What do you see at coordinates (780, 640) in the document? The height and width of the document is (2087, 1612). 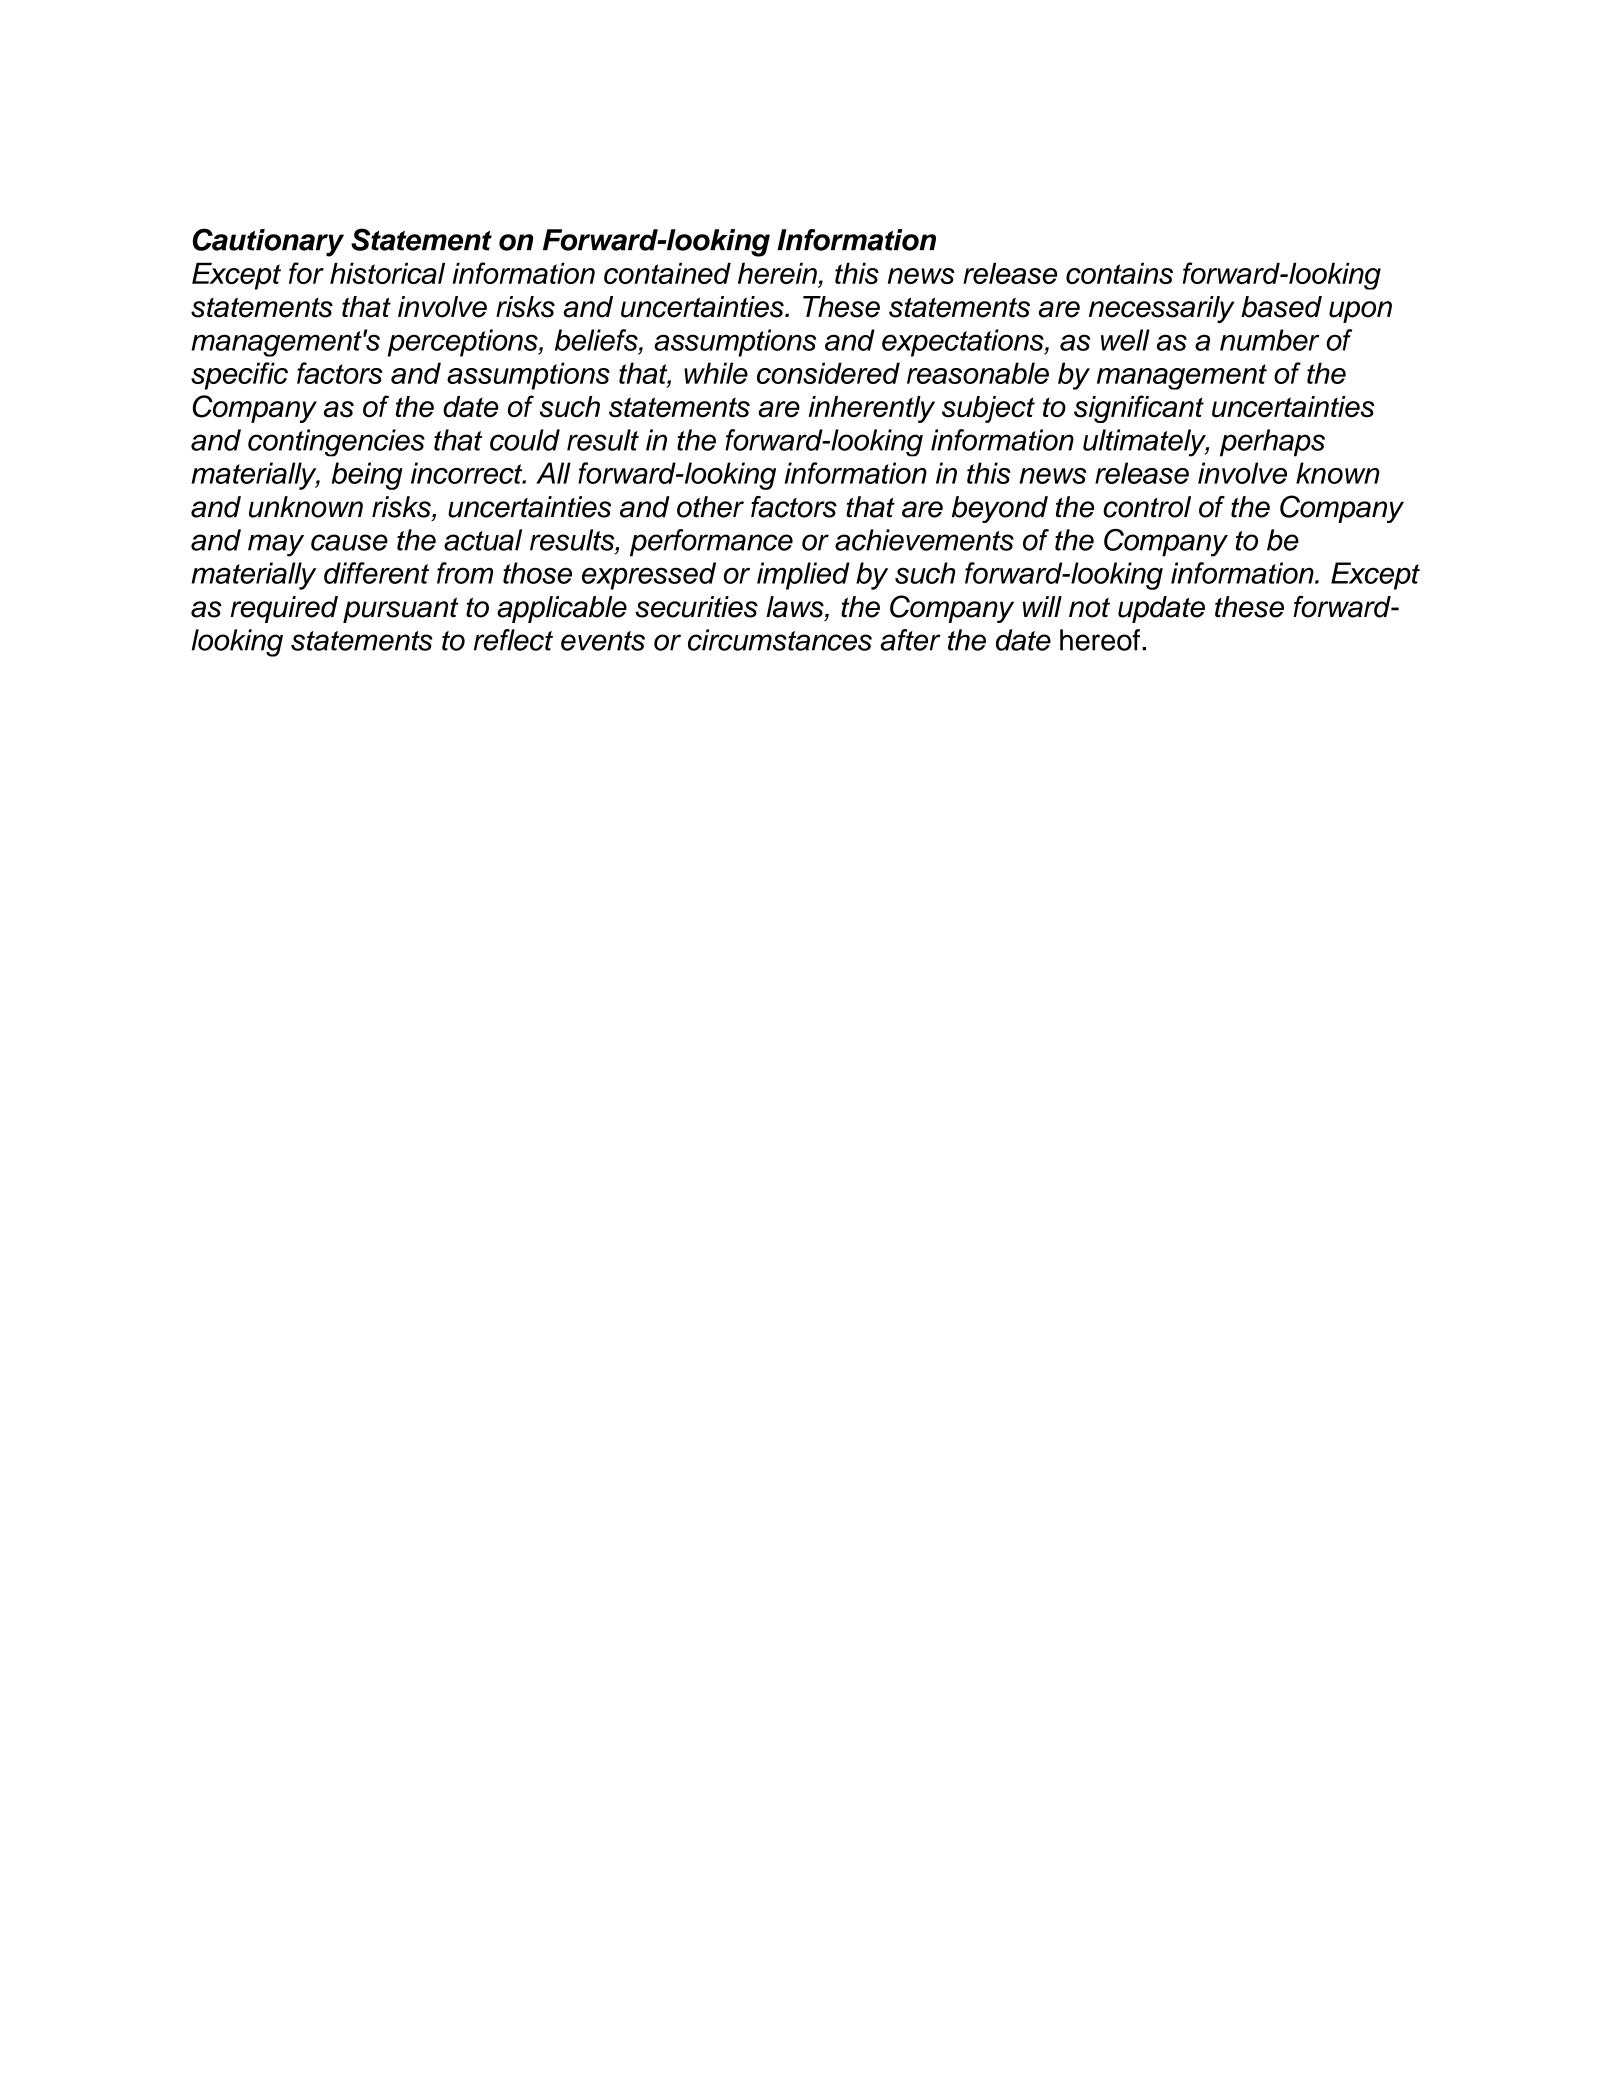 I see `circumstances` at bounding box center [780, 640].
